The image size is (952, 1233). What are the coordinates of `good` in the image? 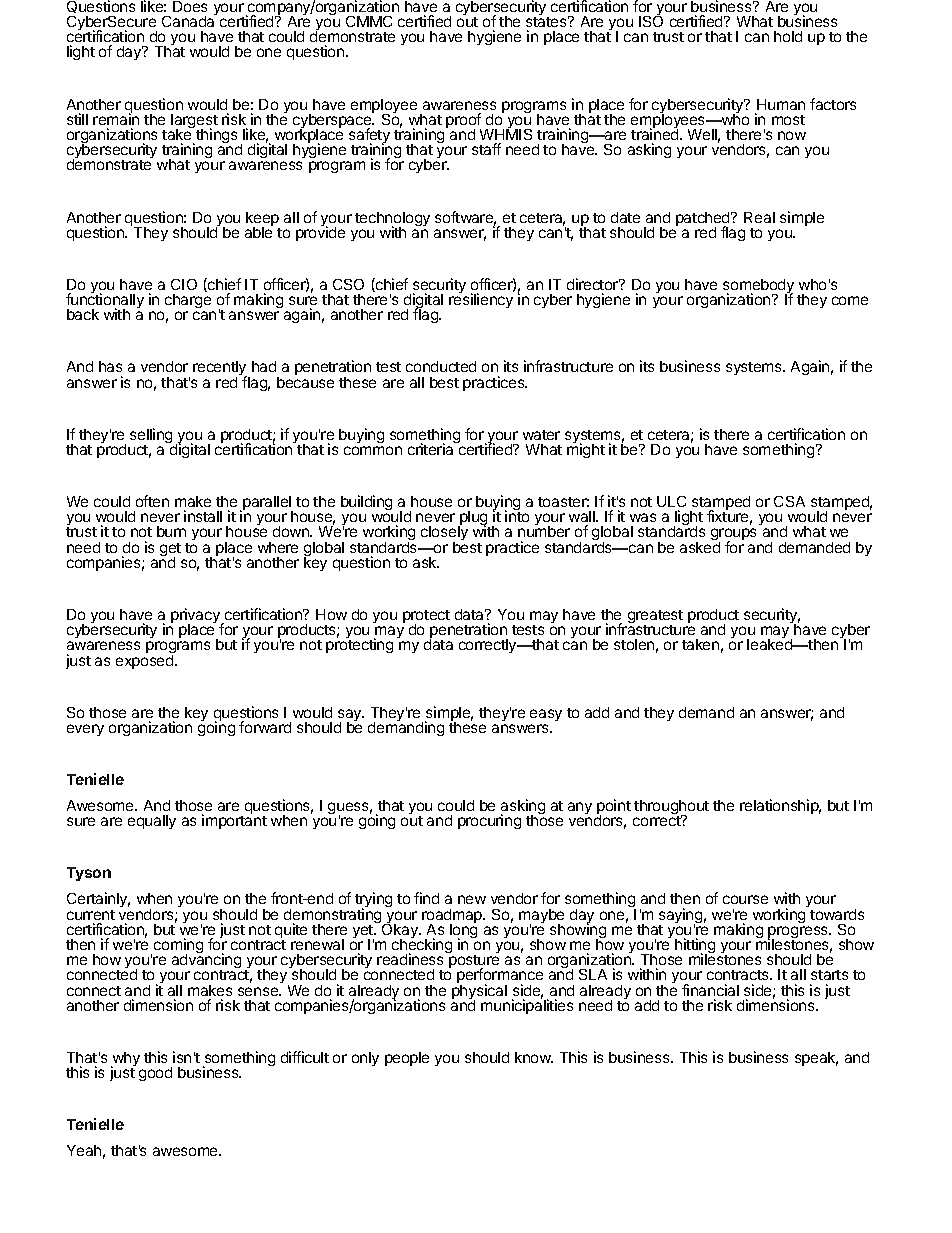 It's located at (155, 1074).
